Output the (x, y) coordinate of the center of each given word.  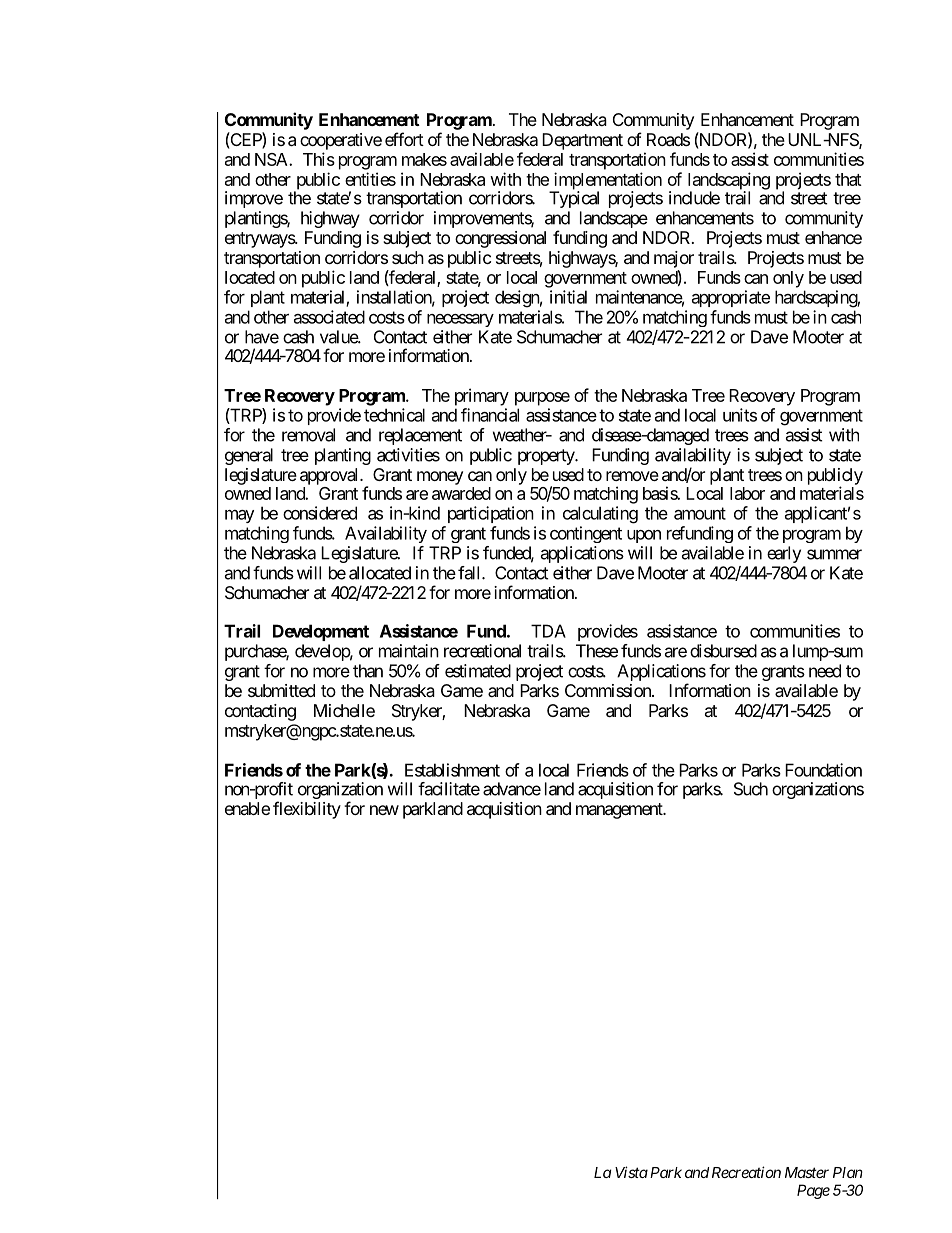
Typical (574, 199)
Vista (631, 1172)
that (848, 179)
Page (813, 1191)
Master (807, 1172)
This (319, 159)
